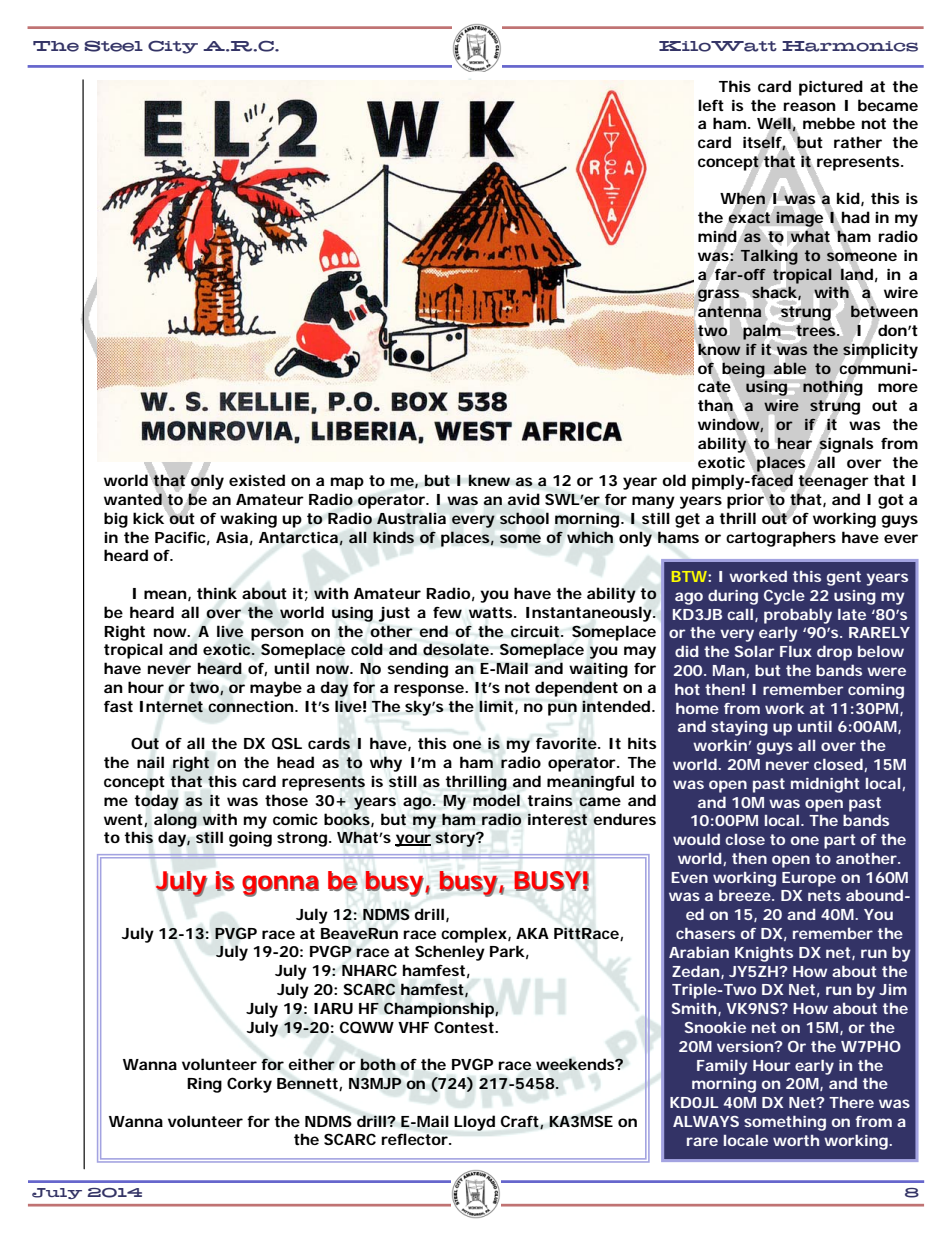 This screenshot has height=1233, width=952. What do you see at coordinates (790, 368) in the screenshot?
I see `able` at bounding box center [790, 368].
